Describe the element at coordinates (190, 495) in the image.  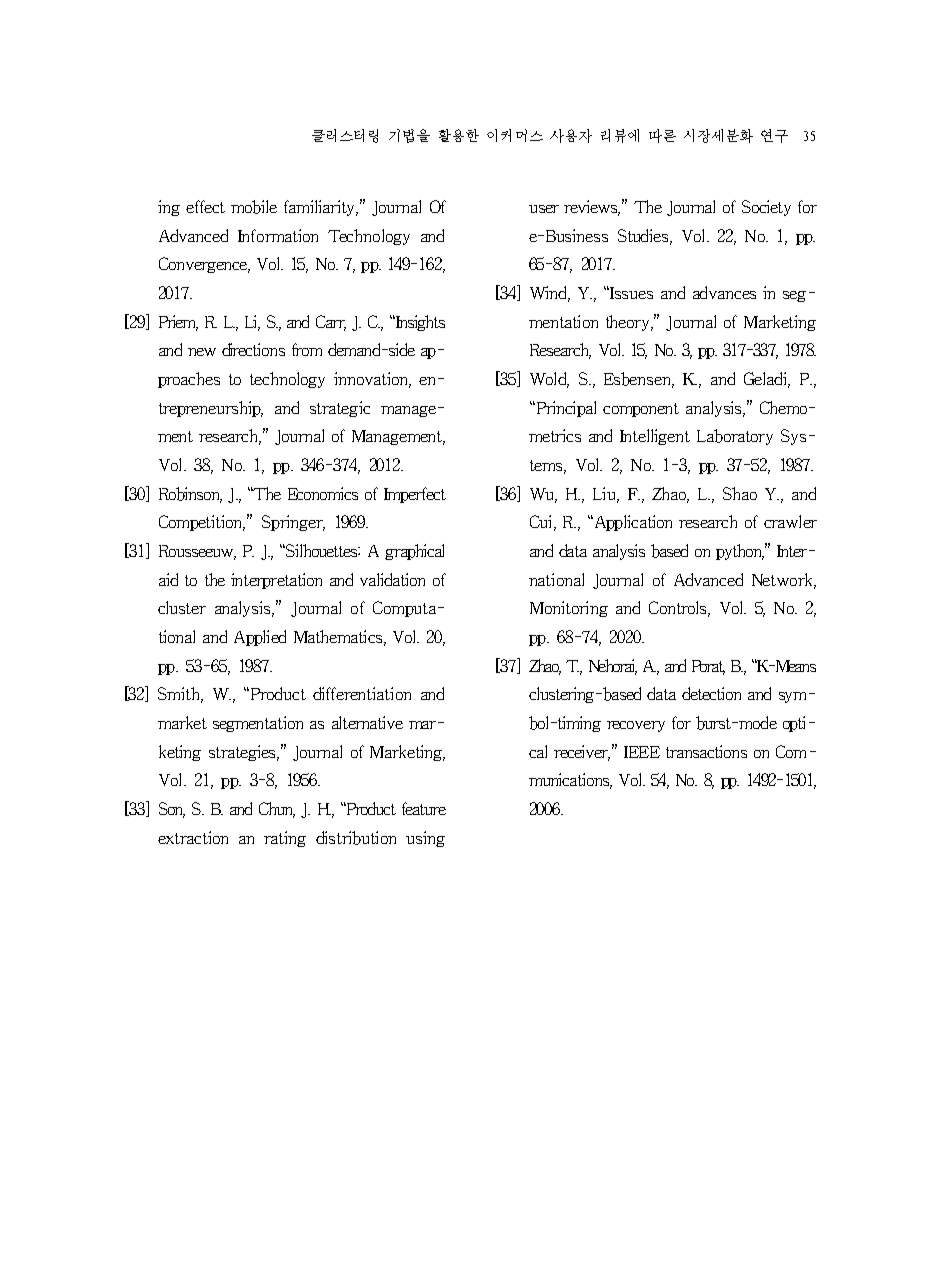
I see `Robinson` at that location.
